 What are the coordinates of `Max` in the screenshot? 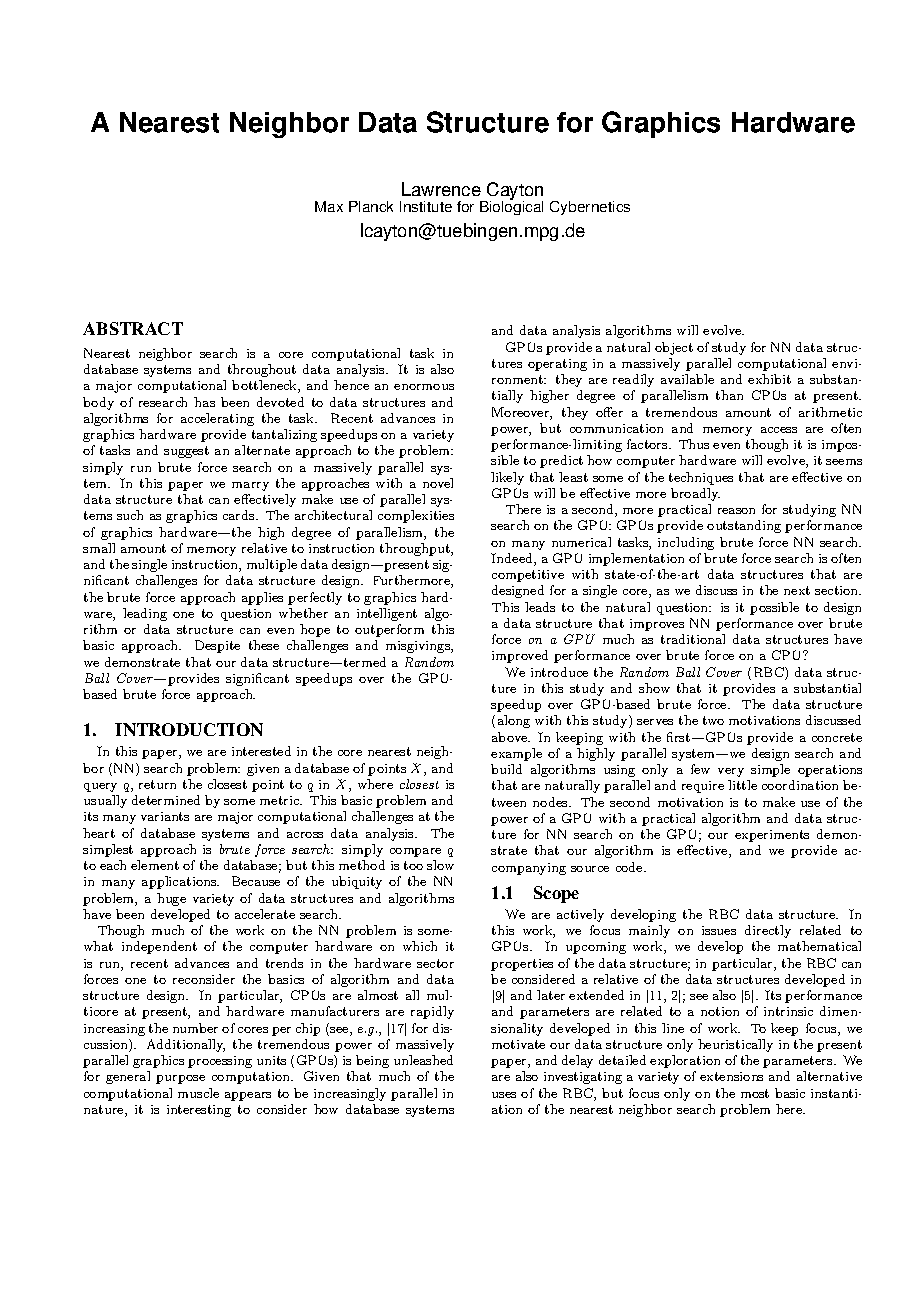 It's located at (329, 206).
